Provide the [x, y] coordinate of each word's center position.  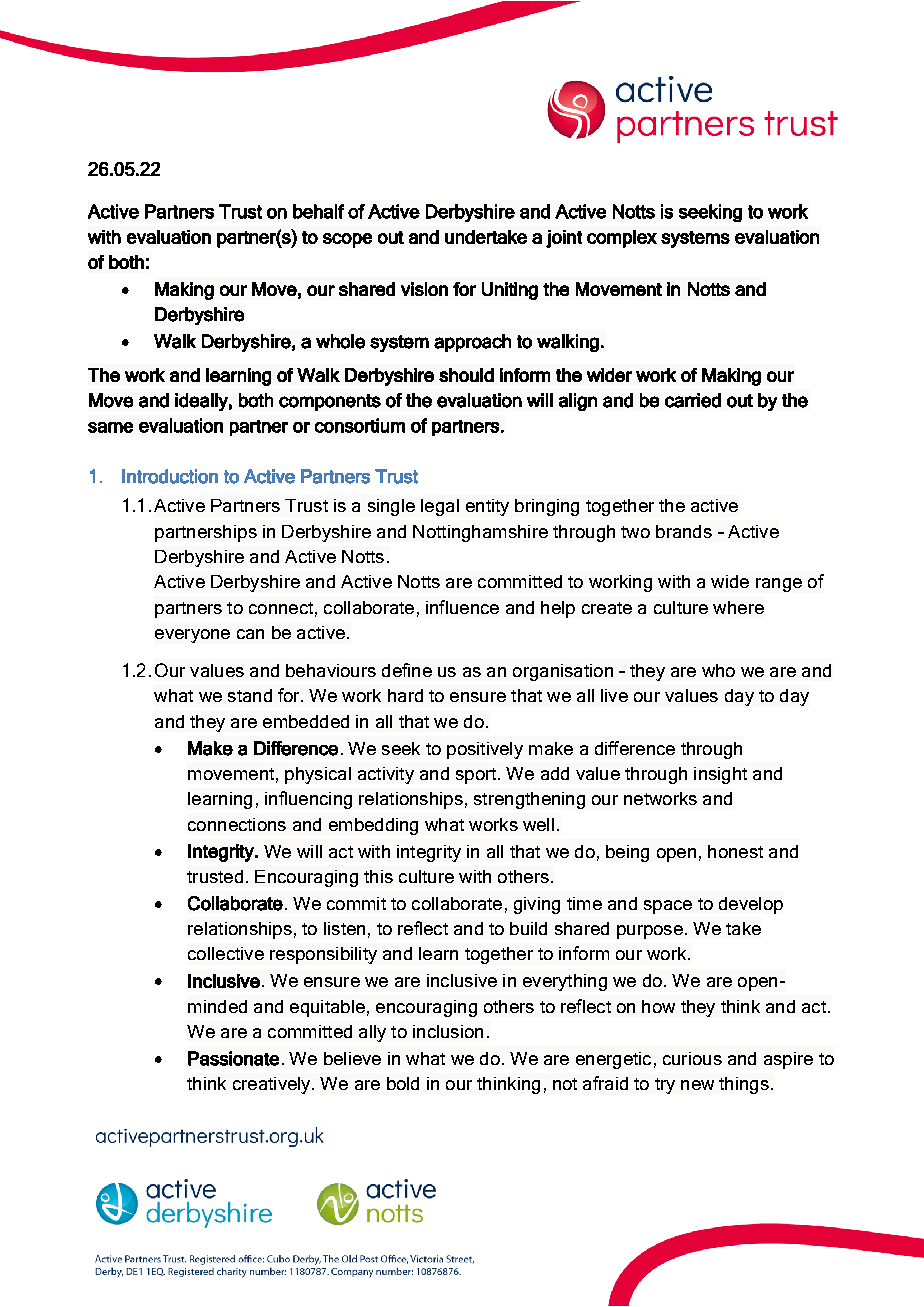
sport [477, 776]
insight [720, 775]
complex [622, 239]
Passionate [233, 1058]
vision [424, 289]
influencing [308, 800]
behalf [318, 211]
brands [684, 531]
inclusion [448, 1031]
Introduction [170, 476]
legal [440, 507]
